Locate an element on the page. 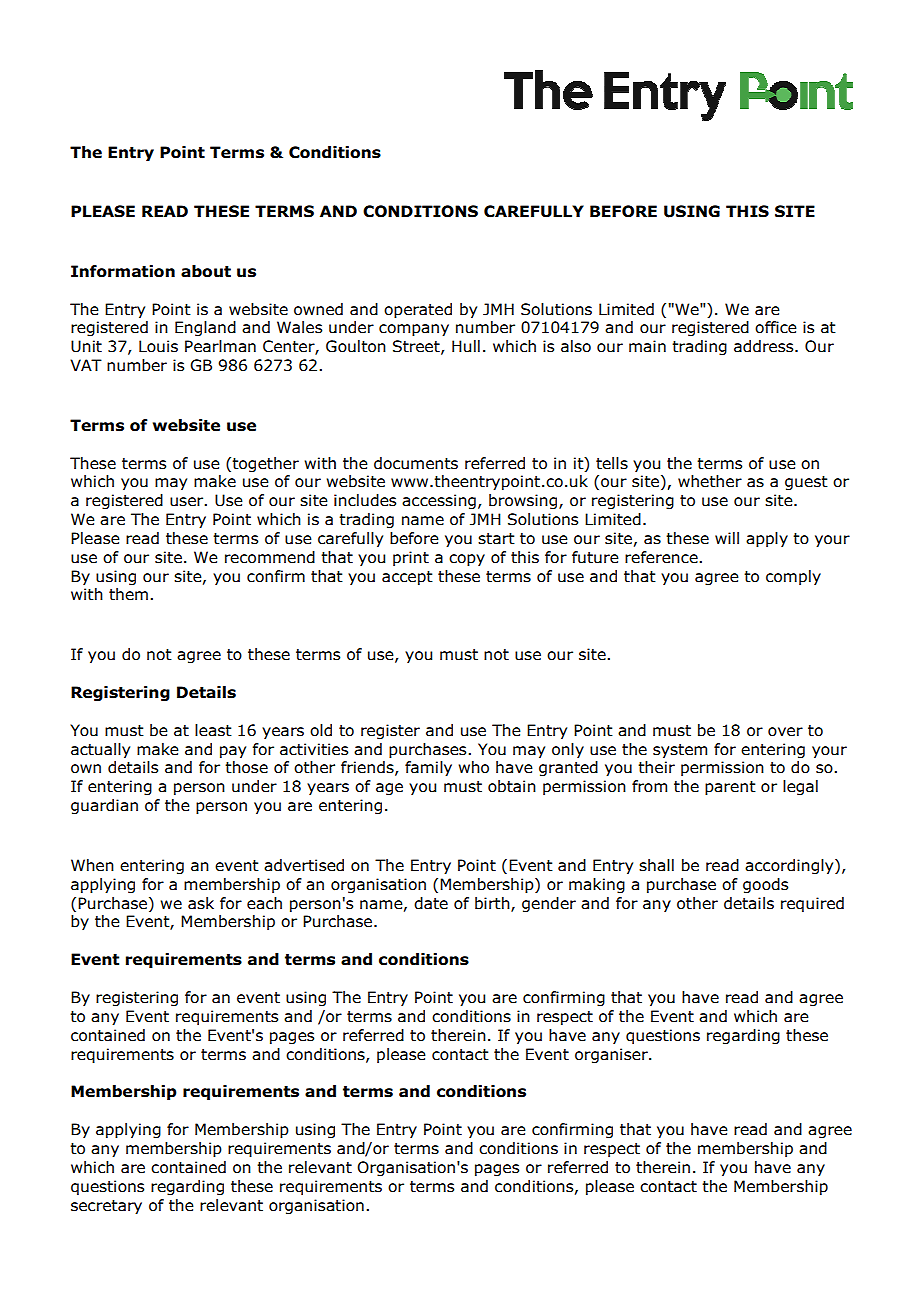 The width and height of the page is (924, 1308). Information is located at coordinates (123, 271).
